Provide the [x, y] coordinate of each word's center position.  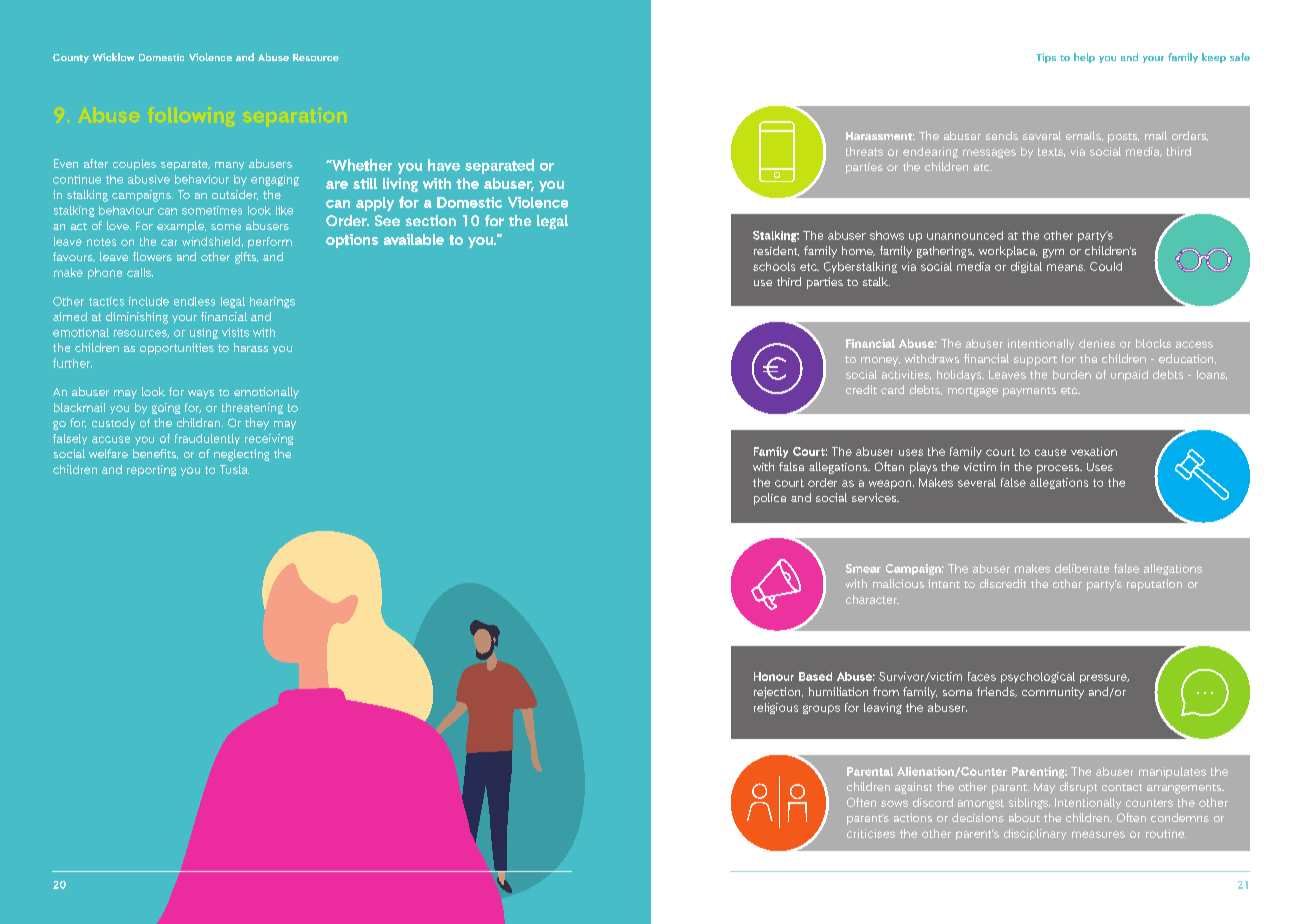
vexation [1094, 451]
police [770, 499]
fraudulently [207, 439]
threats [864, 151]
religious [776, 708]
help [1084, 58]
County [71, 58]
